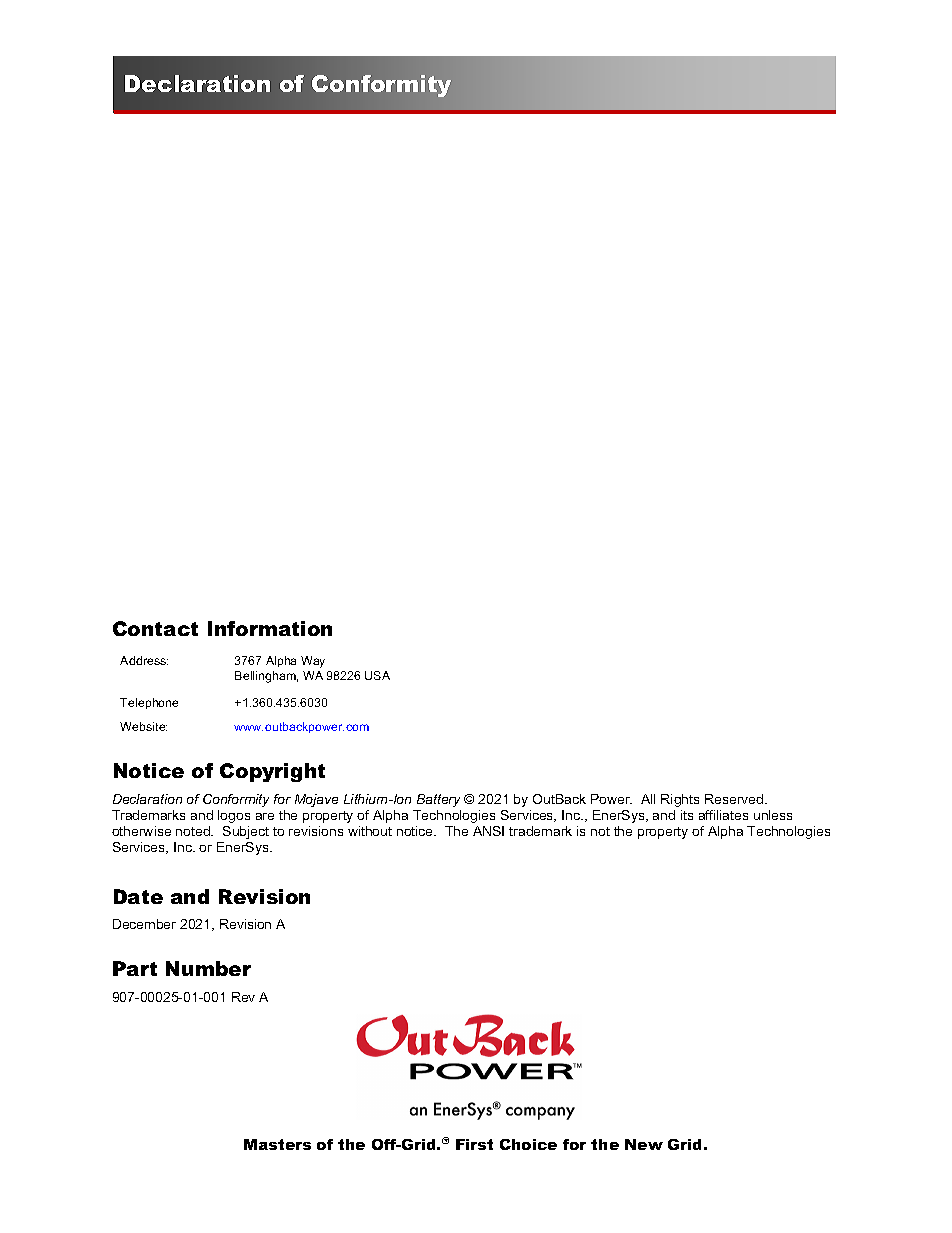  I want to click on ANSI, so click(488, 831).
